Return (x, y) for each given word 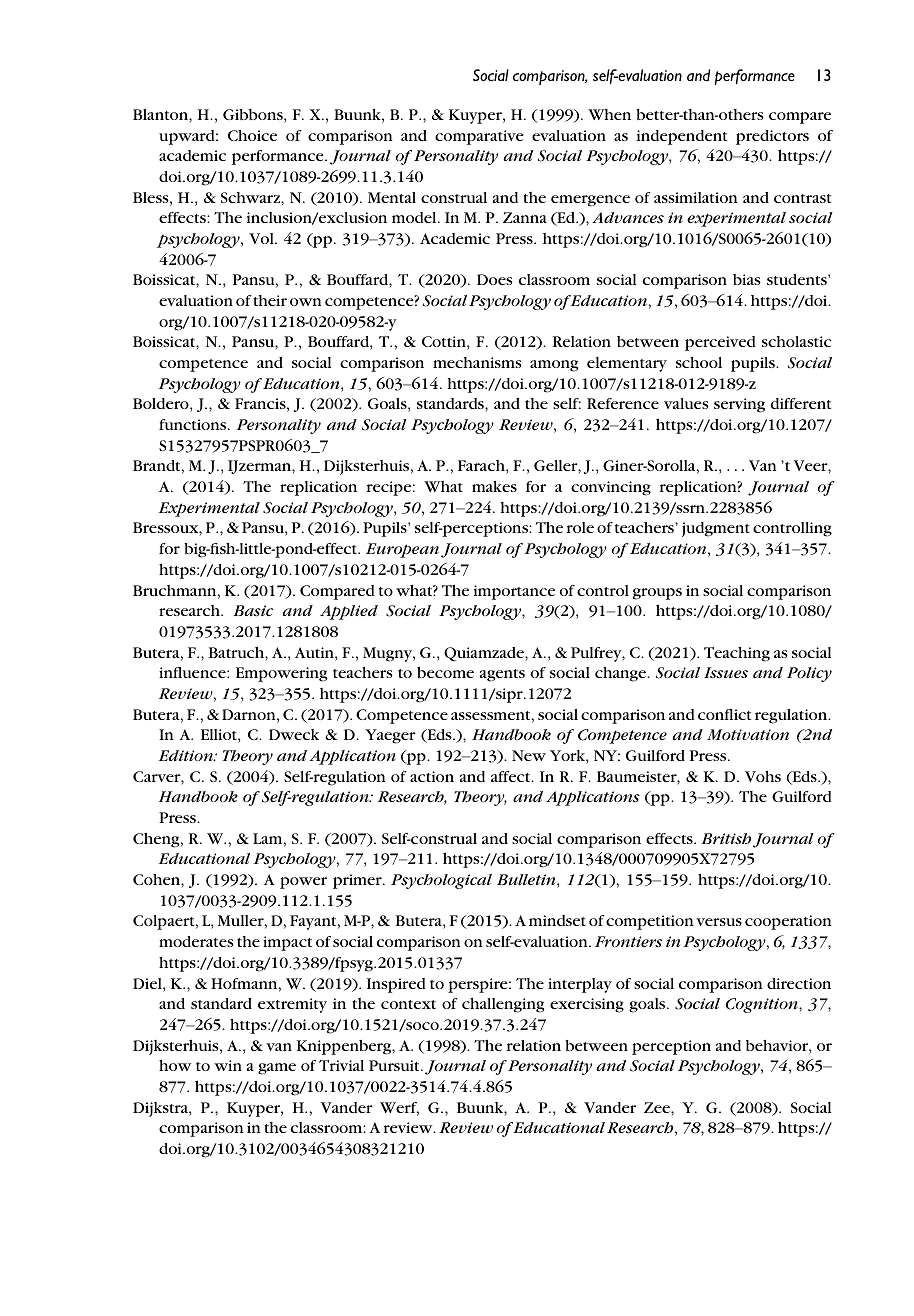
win (228, 1065)
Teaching (737, 654)
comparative (479, 137)
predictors (772, 137)
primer (358, 881)
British (726, 839)
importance (514, 592)
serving (739, 405)
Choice (252, 135)
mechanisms (477, 362)
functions (194, 424)
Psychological (441, 881)
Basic (253, 611)
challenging (503, 1005)
